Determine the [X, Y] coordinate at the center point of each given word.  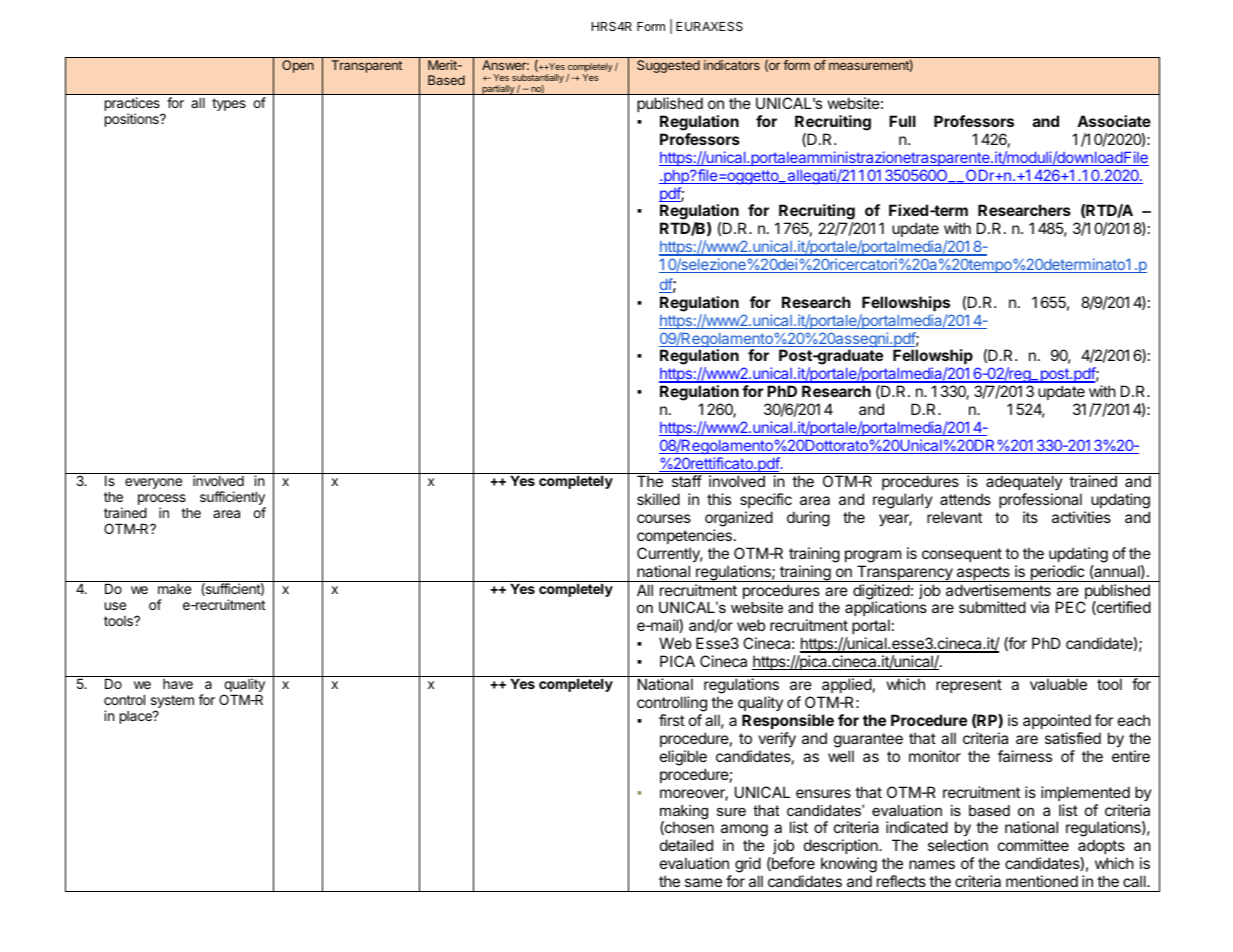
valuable [1058, 684]
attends [965, 499]
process [162, 501]
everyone [153, 483]
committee [1033, 845]
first [672, 720]
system [172, 703]
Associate [1114, 121]
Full [902, 121]
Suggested [668, 66]
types [229, 104]
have [178, 684]
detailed [686, 845]
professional [1040, 500]
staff [687, 481]
